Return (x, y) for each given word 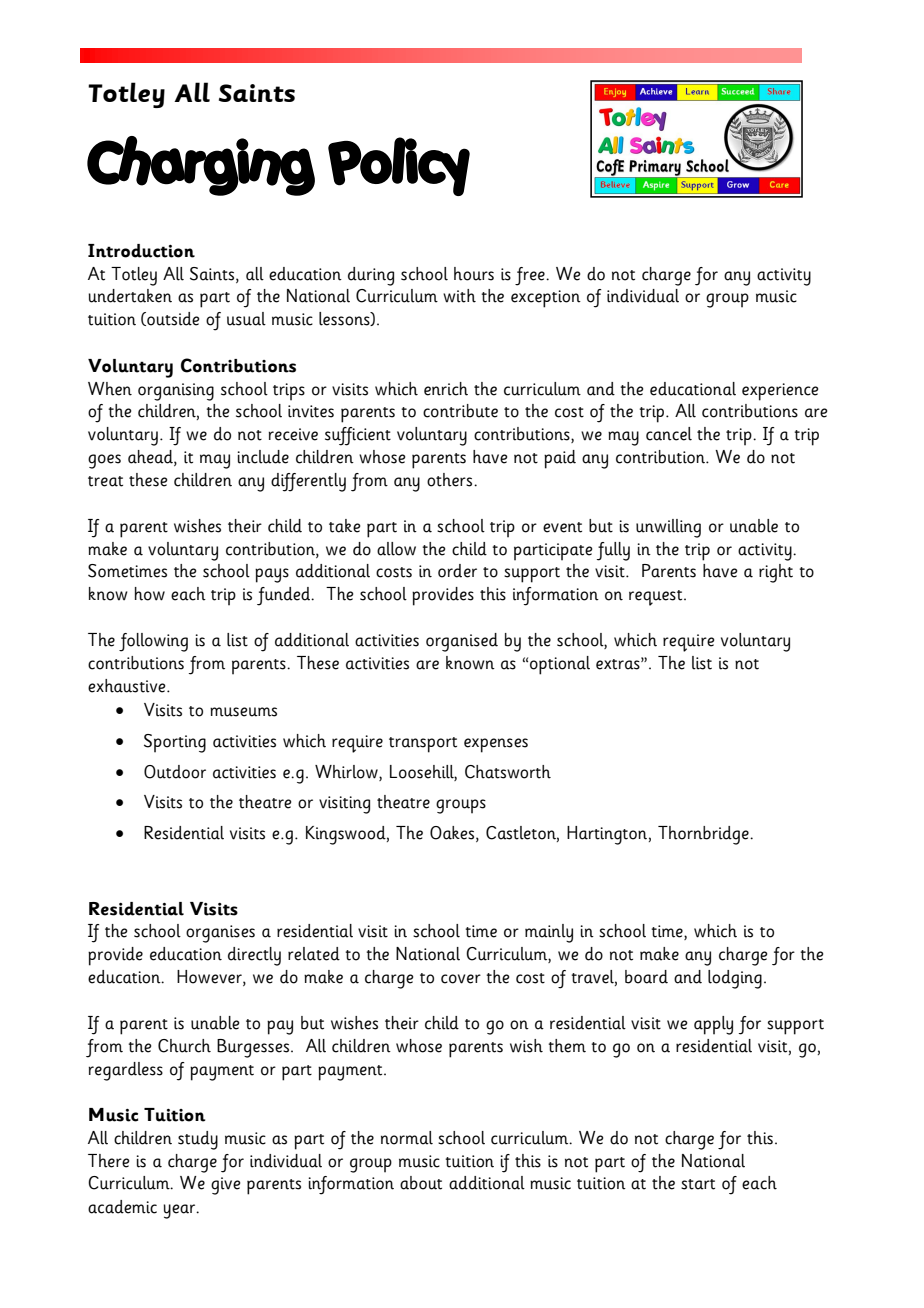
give (225, 1186)
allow (396, 549)
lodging (735, 979)
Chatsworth (508, 772)
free (531, 276)
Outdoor (175, 772)
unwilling (668, 528)
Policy (399, 166)
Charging (201, 166)
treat (105, 481)
